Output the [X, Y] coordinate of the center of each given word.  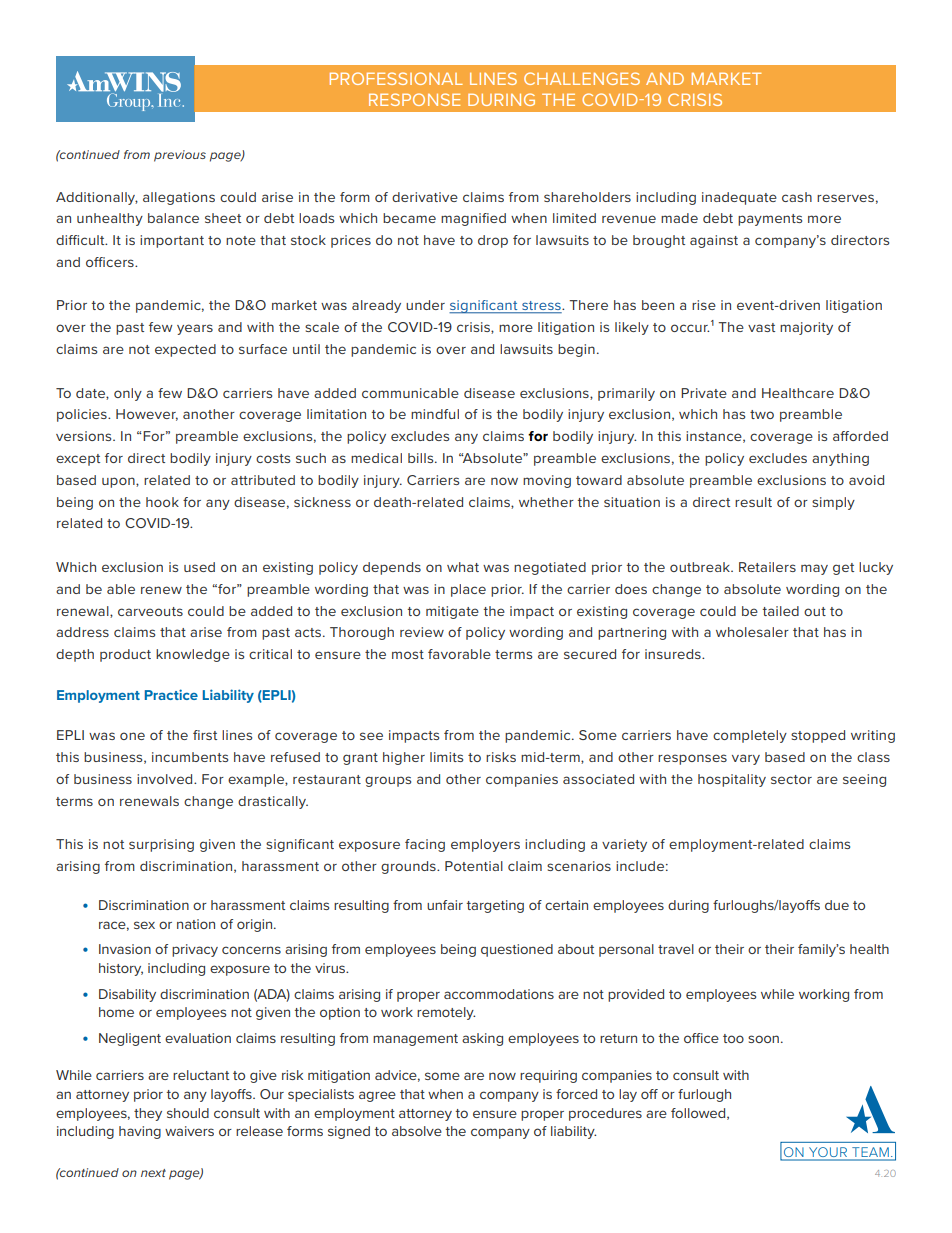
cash [797, 197]
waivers [189, 1131]
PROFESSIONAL [396, 78]
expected [185, 350]
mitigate [452, 612]
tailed [781, 611]
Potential [474, 866]
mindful [435, 414]
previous [180, 156]
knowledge [193, 655]
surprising [161, 845]
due [837, 905]
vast [761, 327]
